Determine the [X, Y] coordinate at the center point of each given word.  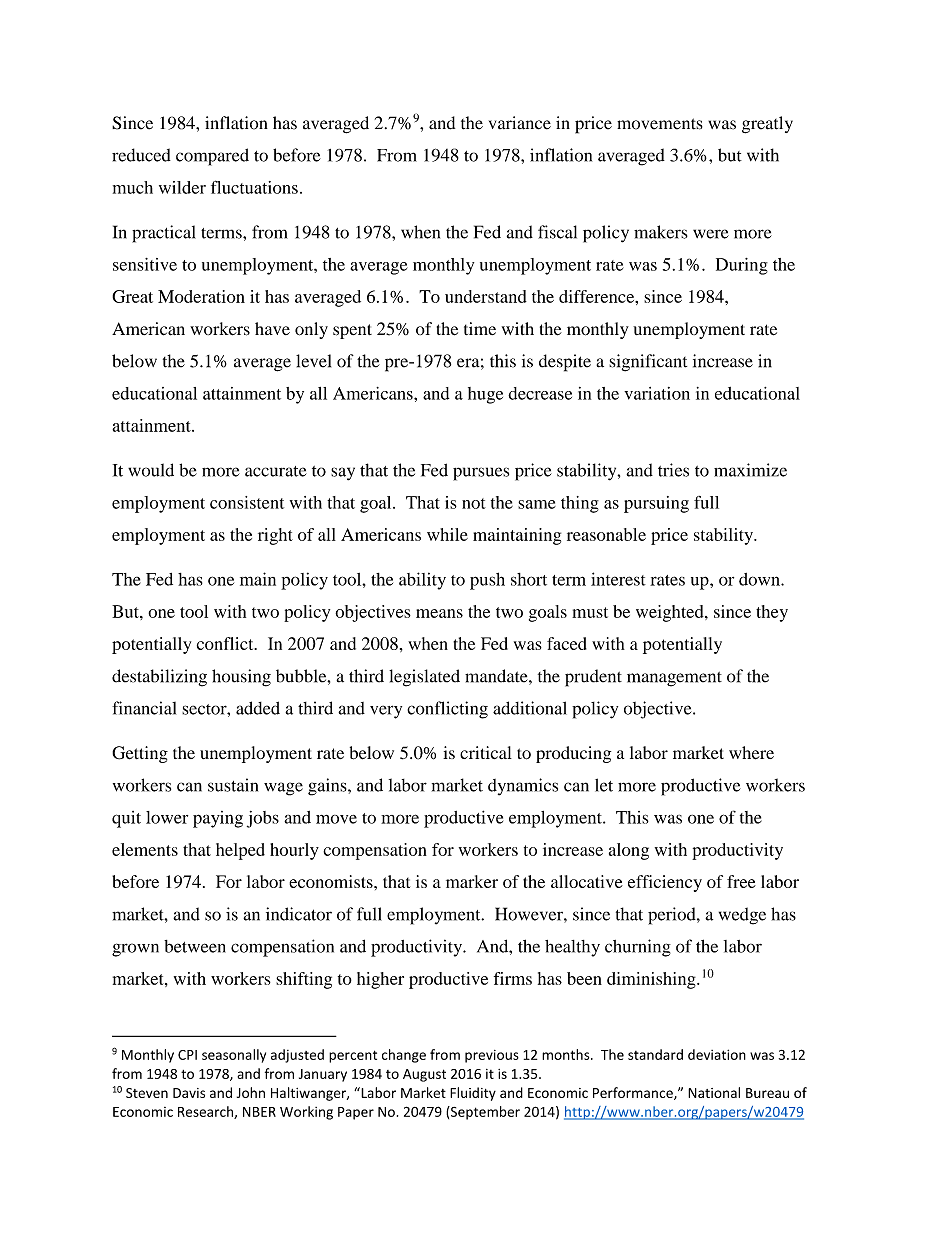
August [424, 1075]
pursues [481, 474]
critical [486, 752]
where [751, 753]
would [151, 470]
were [711, 234]
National [714, 1092]
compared [212, 157]
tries [673, 470]
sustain [233, 785]
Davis [189, 1093]
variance [520, 123]
